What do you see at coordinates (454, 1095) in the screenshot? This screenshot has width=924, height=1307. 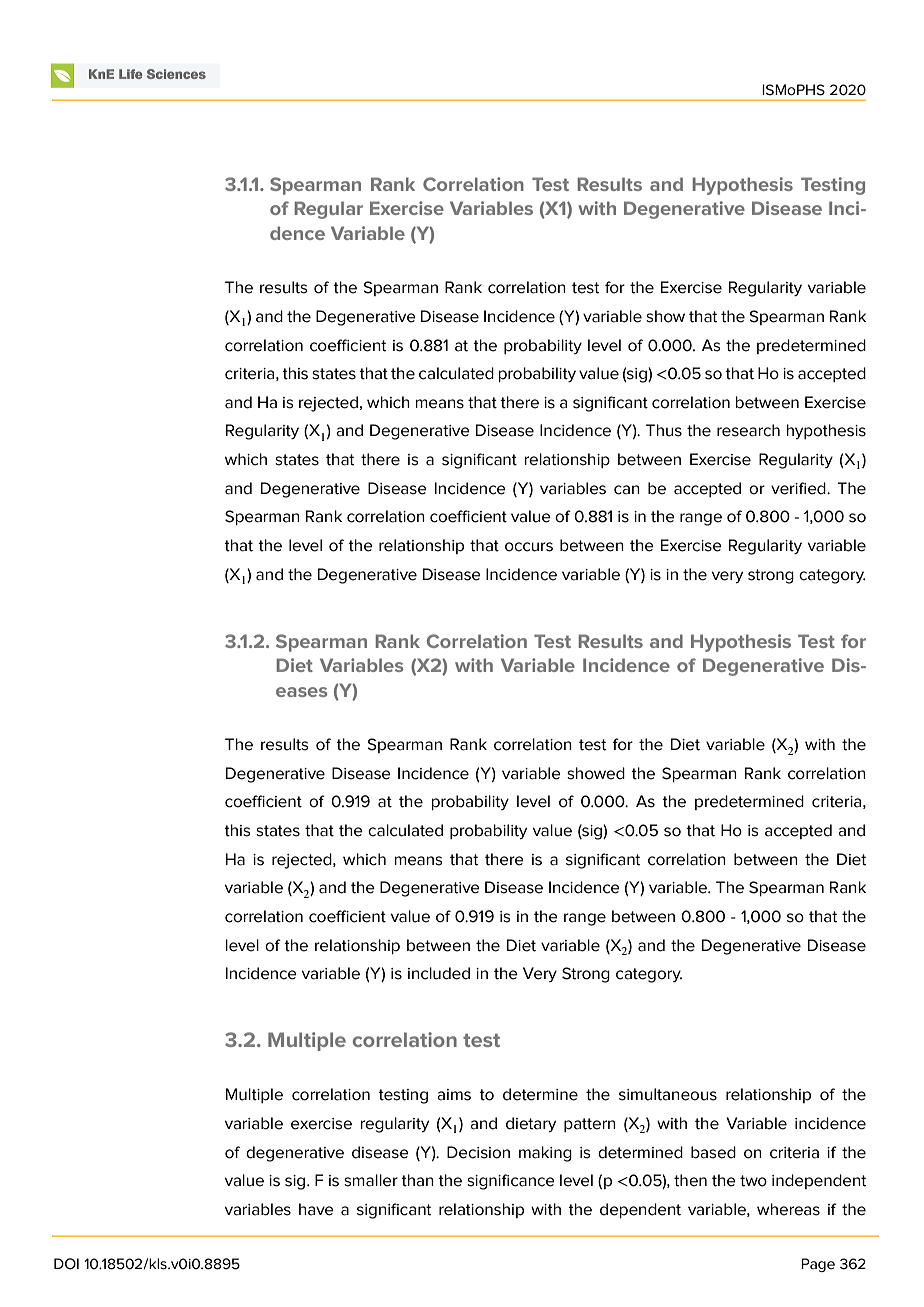 I see `aims` at bounding box center [454, 1095].
